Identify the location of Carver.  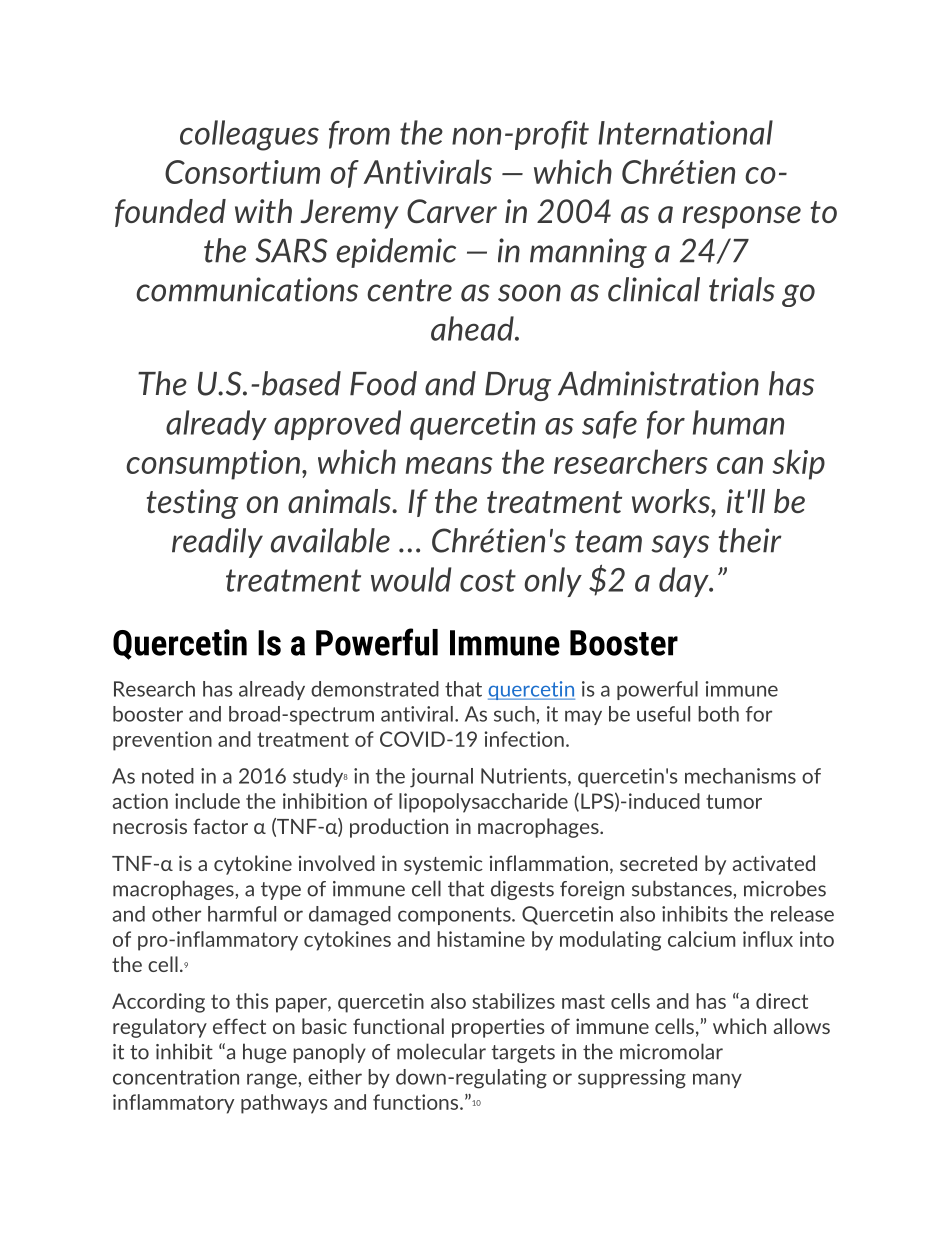
(452, 211).
